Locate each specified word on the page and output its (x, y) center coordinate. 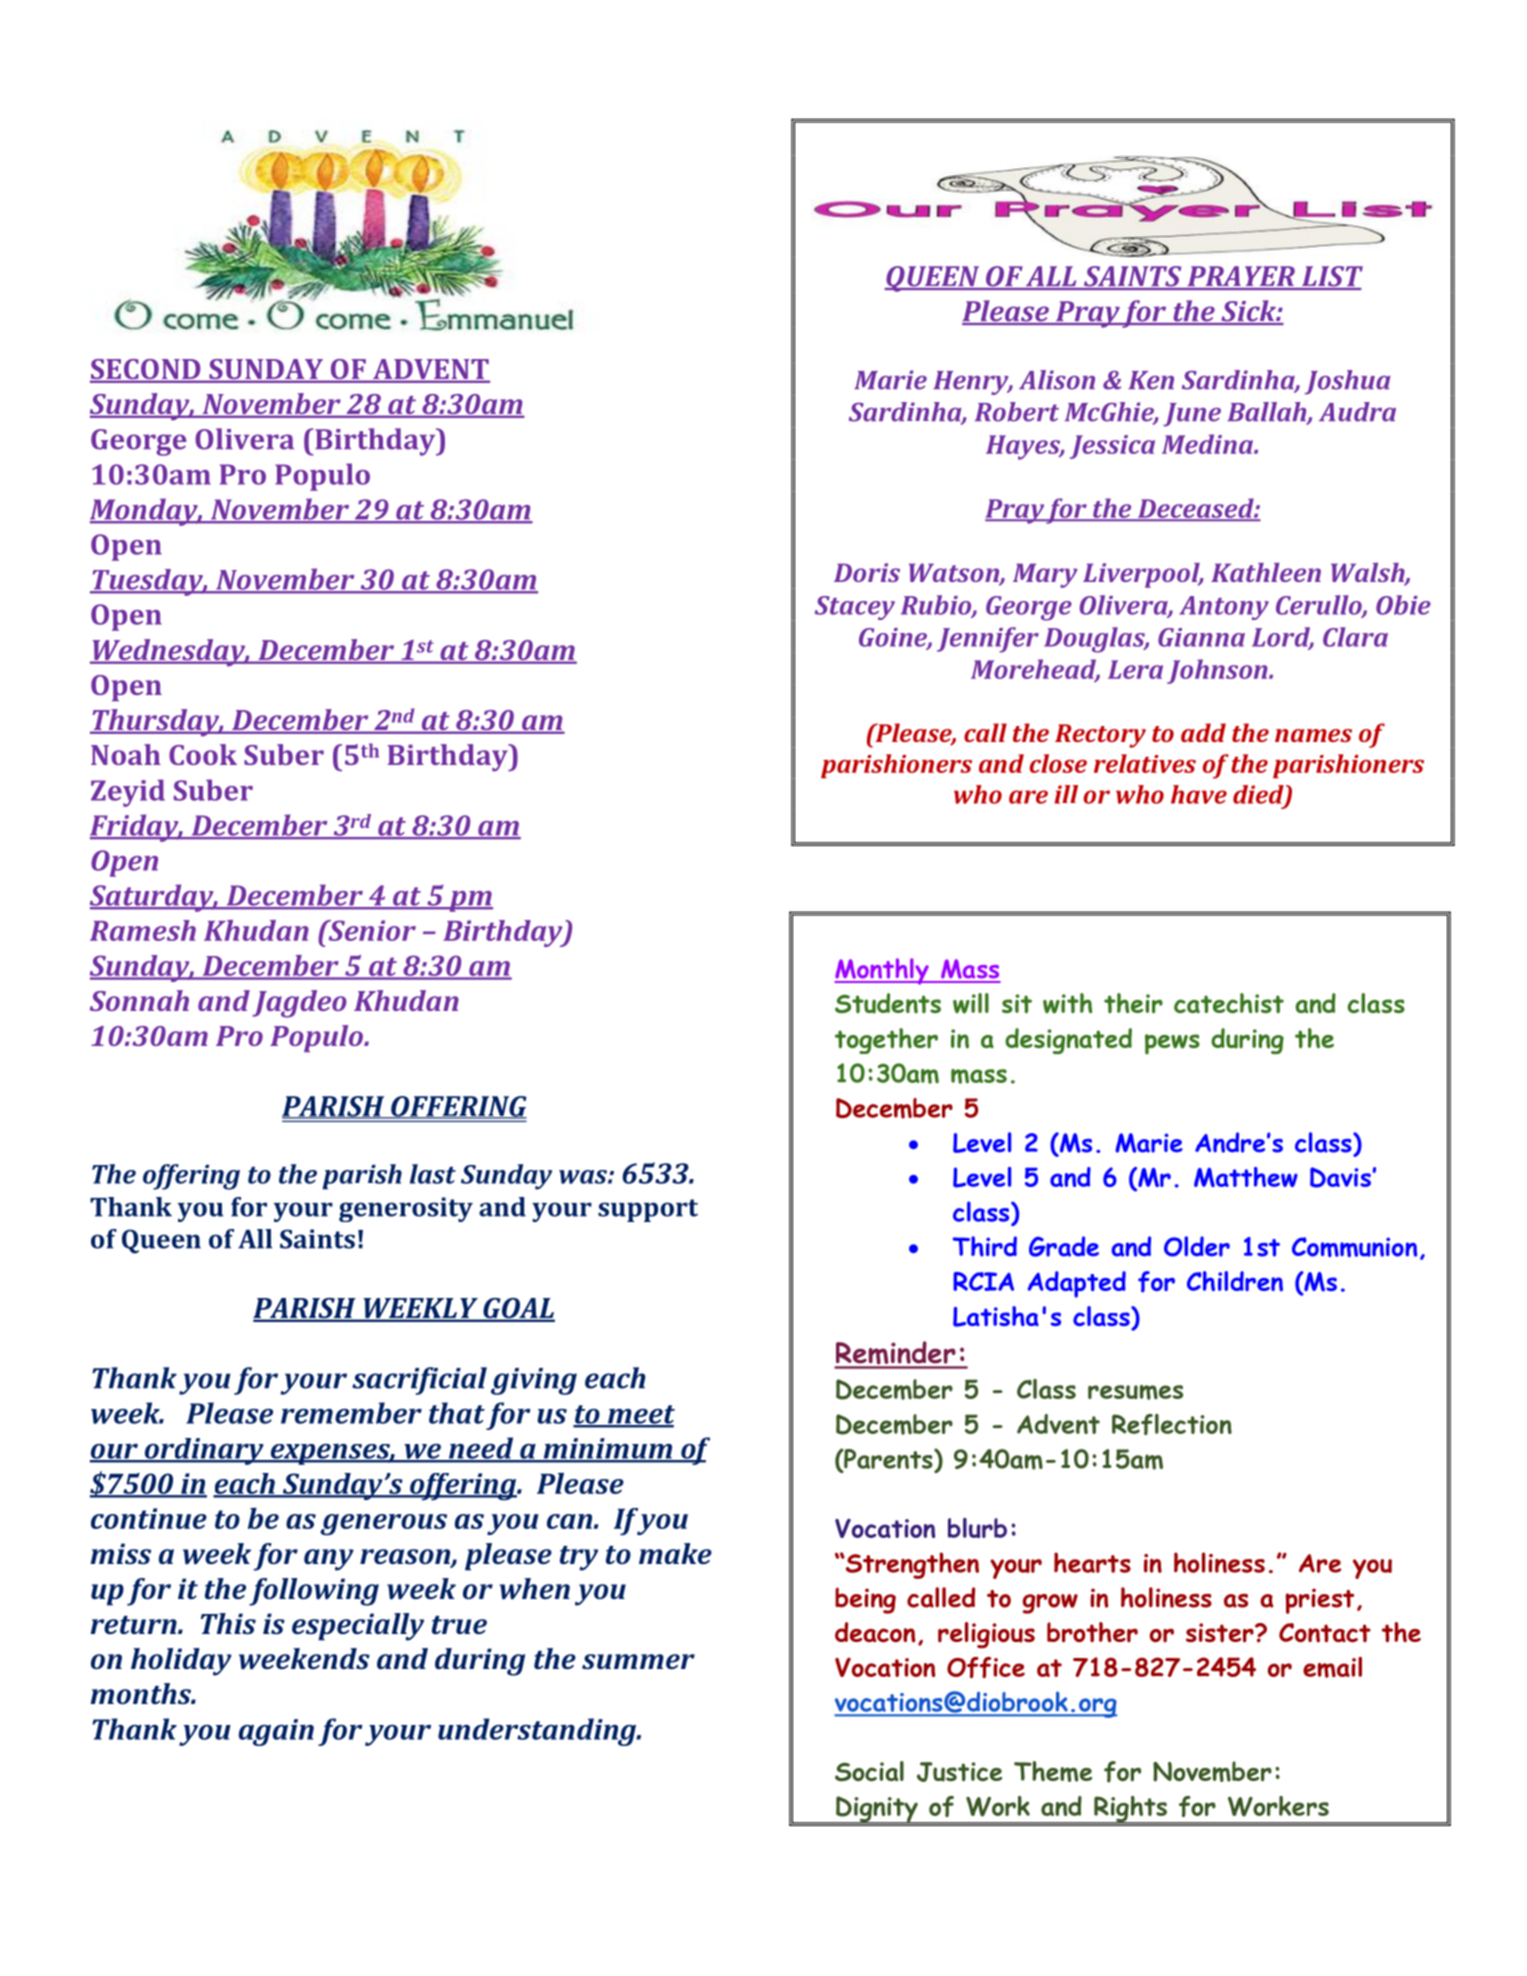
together (886, 1041)
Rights (1130, 1810)
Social (869, 1771)
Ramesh (143, 930)
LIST (1331, 277)
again (276, 1732)
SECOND (146, 370)
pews (1172, 1044)
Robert (1017, 412)
